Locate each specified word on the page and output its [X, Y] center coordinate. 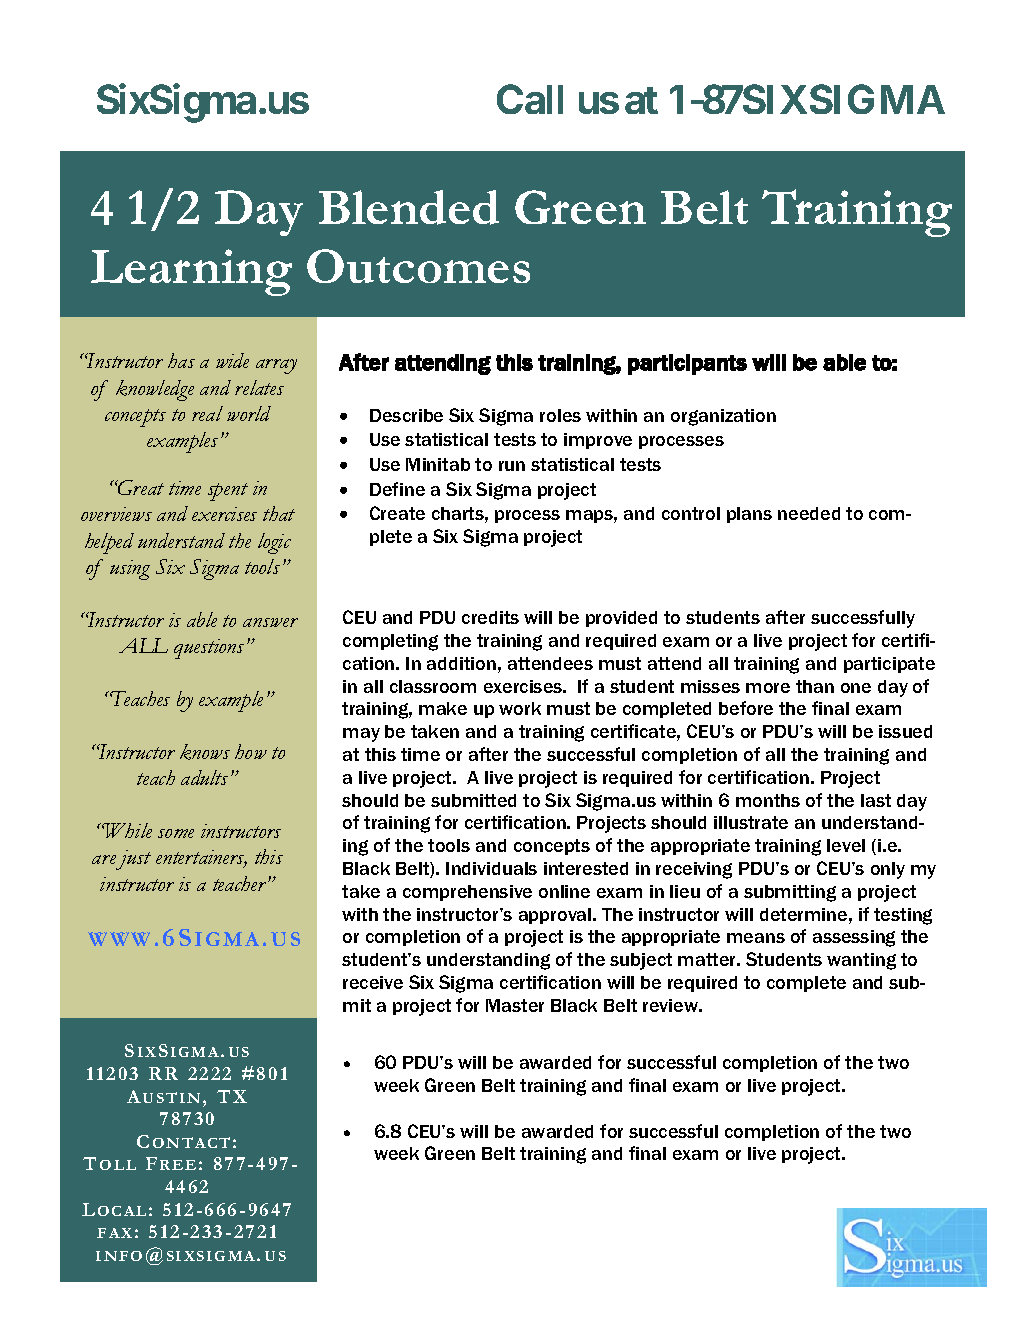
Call [530, 99]
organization [723, 417]
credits [490, 617]
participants [687, 364]
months [768, 800]
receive [373, 982]
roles [560, 415]
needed [809, 513]
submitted [473, 800]
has [181, 360]
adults [204, 777]
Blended [409, 207]
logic [274, 543]
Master [515, 1005]
